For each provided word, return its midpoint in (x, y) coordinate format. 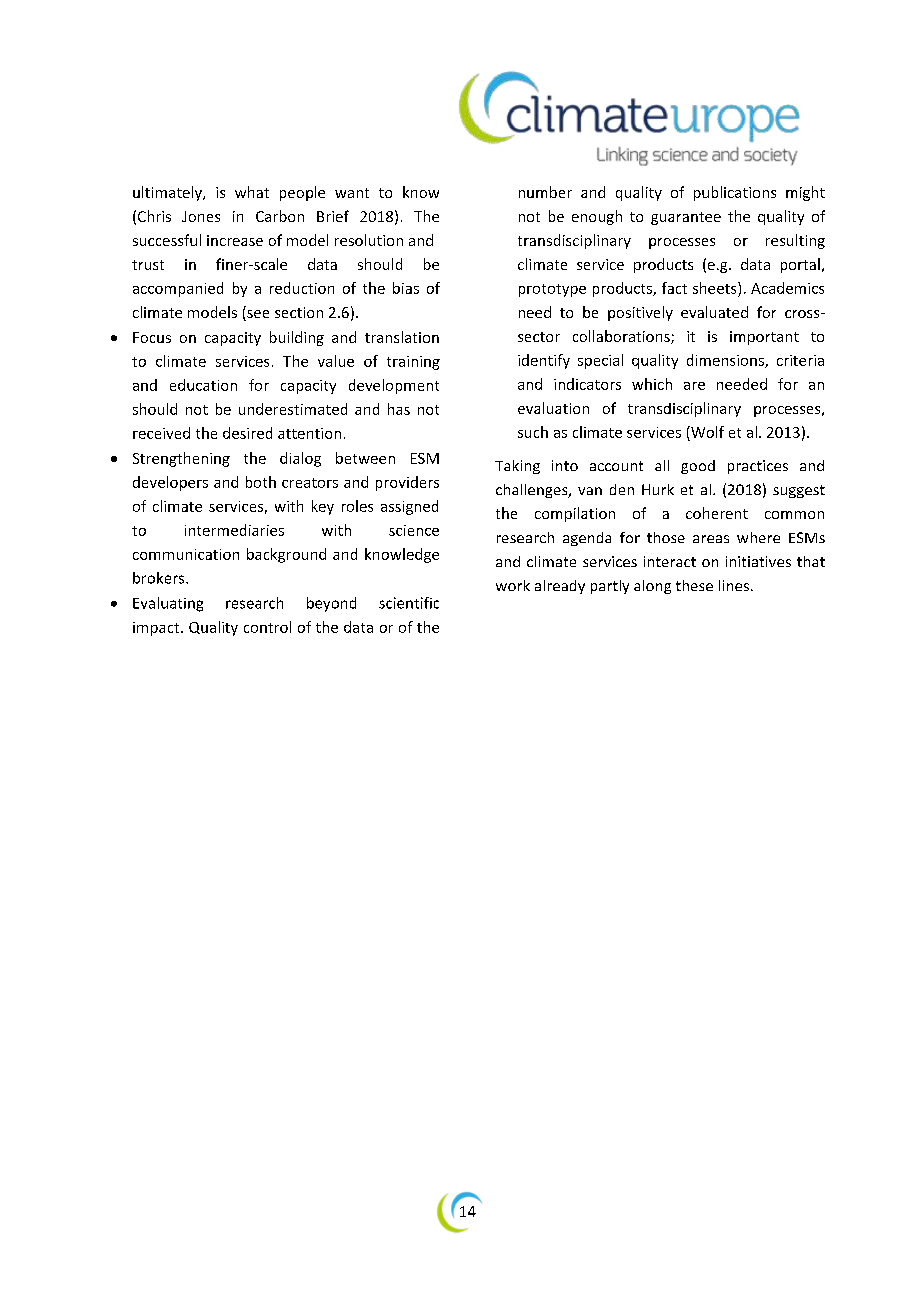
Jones (201, 216)
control (267, 627)
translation (402, 337)
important (764, 338)
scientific (409, 603)
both (261, 482)
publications (735, 193)
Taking (517, 467)
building (297, 338)
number (545, 192)
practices (758, 467)
